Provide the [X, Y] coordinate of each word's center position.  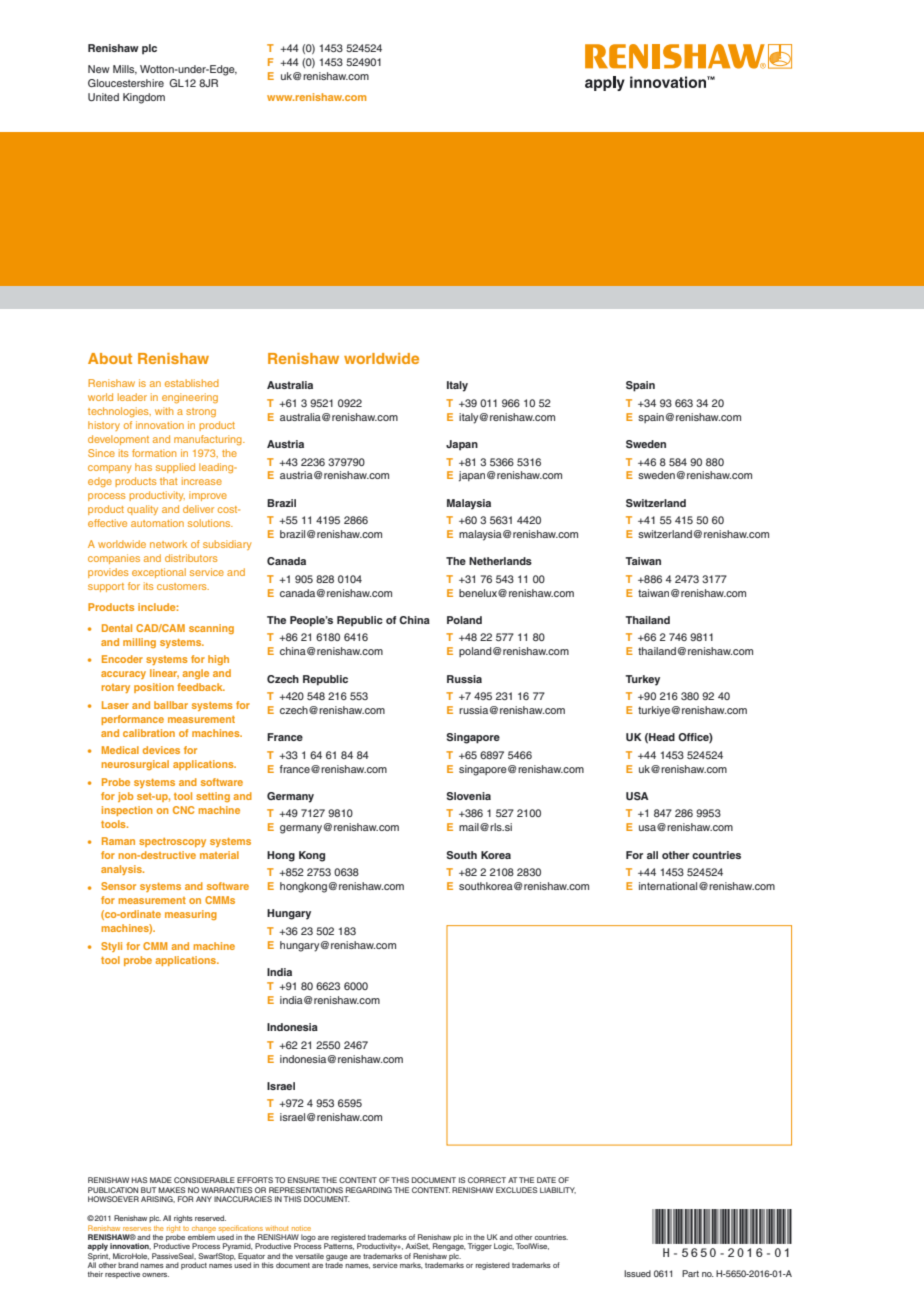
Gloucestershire [126, 83]
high [218, 660]
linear [164, 674]
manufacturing [209, 440]
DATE [546, 1180]
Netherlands [500, 561]
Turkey [642, 680]
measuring [191, 915]
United [103, 97]
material [219, 855]
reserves [137, 1229]
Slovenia [468, 796]
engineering [190, 398]
